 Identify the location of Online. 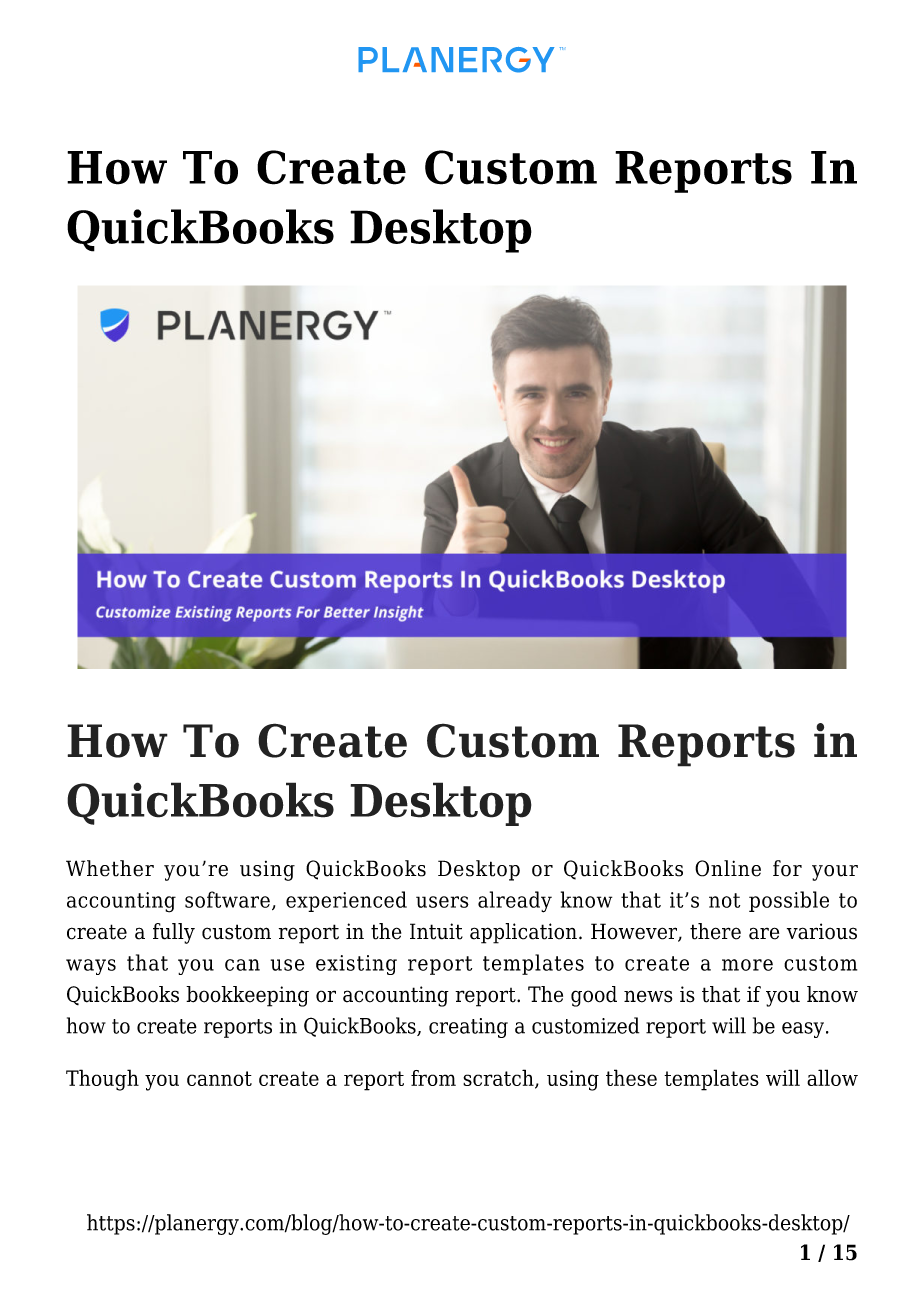
(728, 868).
